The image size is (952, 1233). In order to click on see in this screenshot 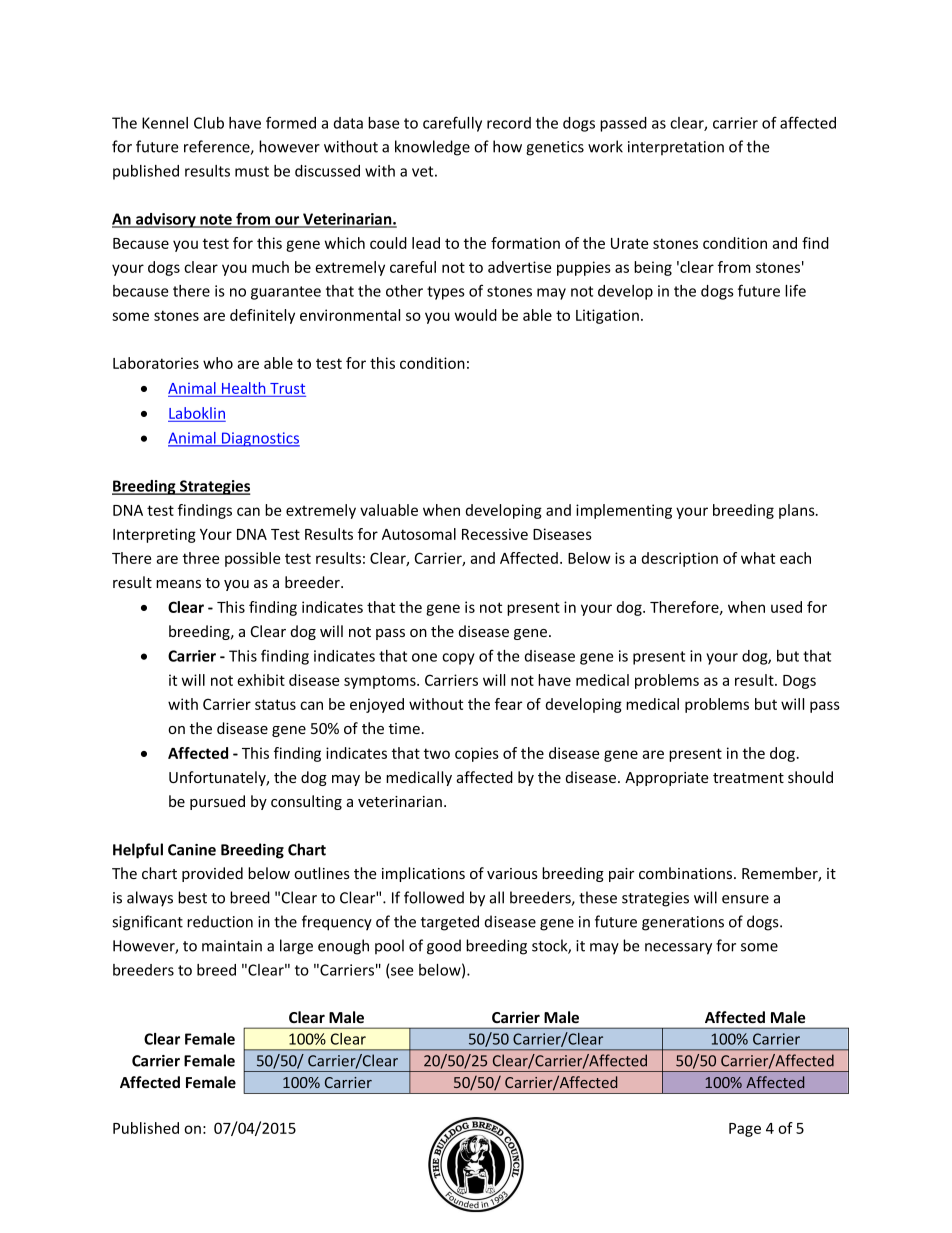, I will do `click(402, 971)`.
